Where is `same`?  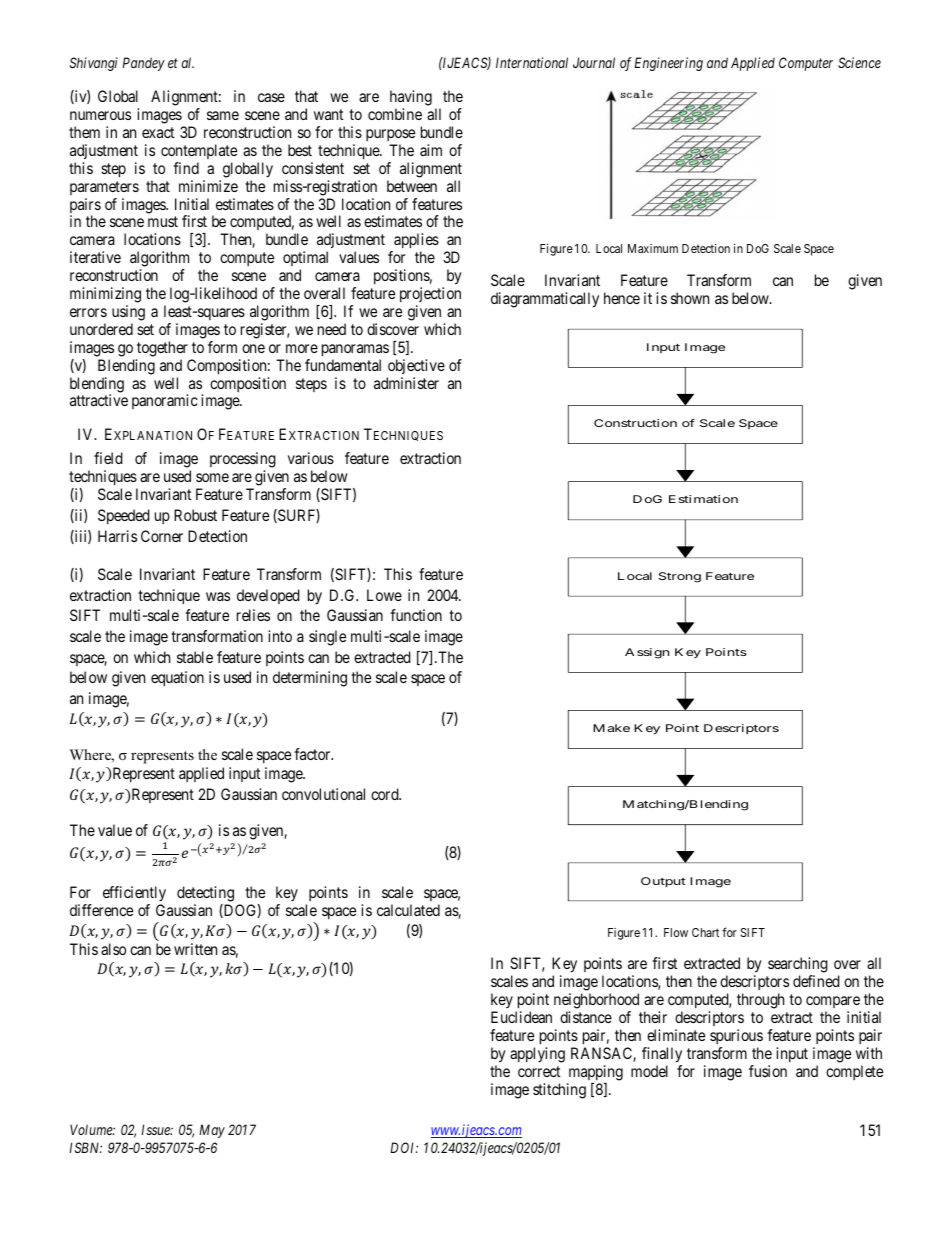
same is located at coordinates (223, 115).
